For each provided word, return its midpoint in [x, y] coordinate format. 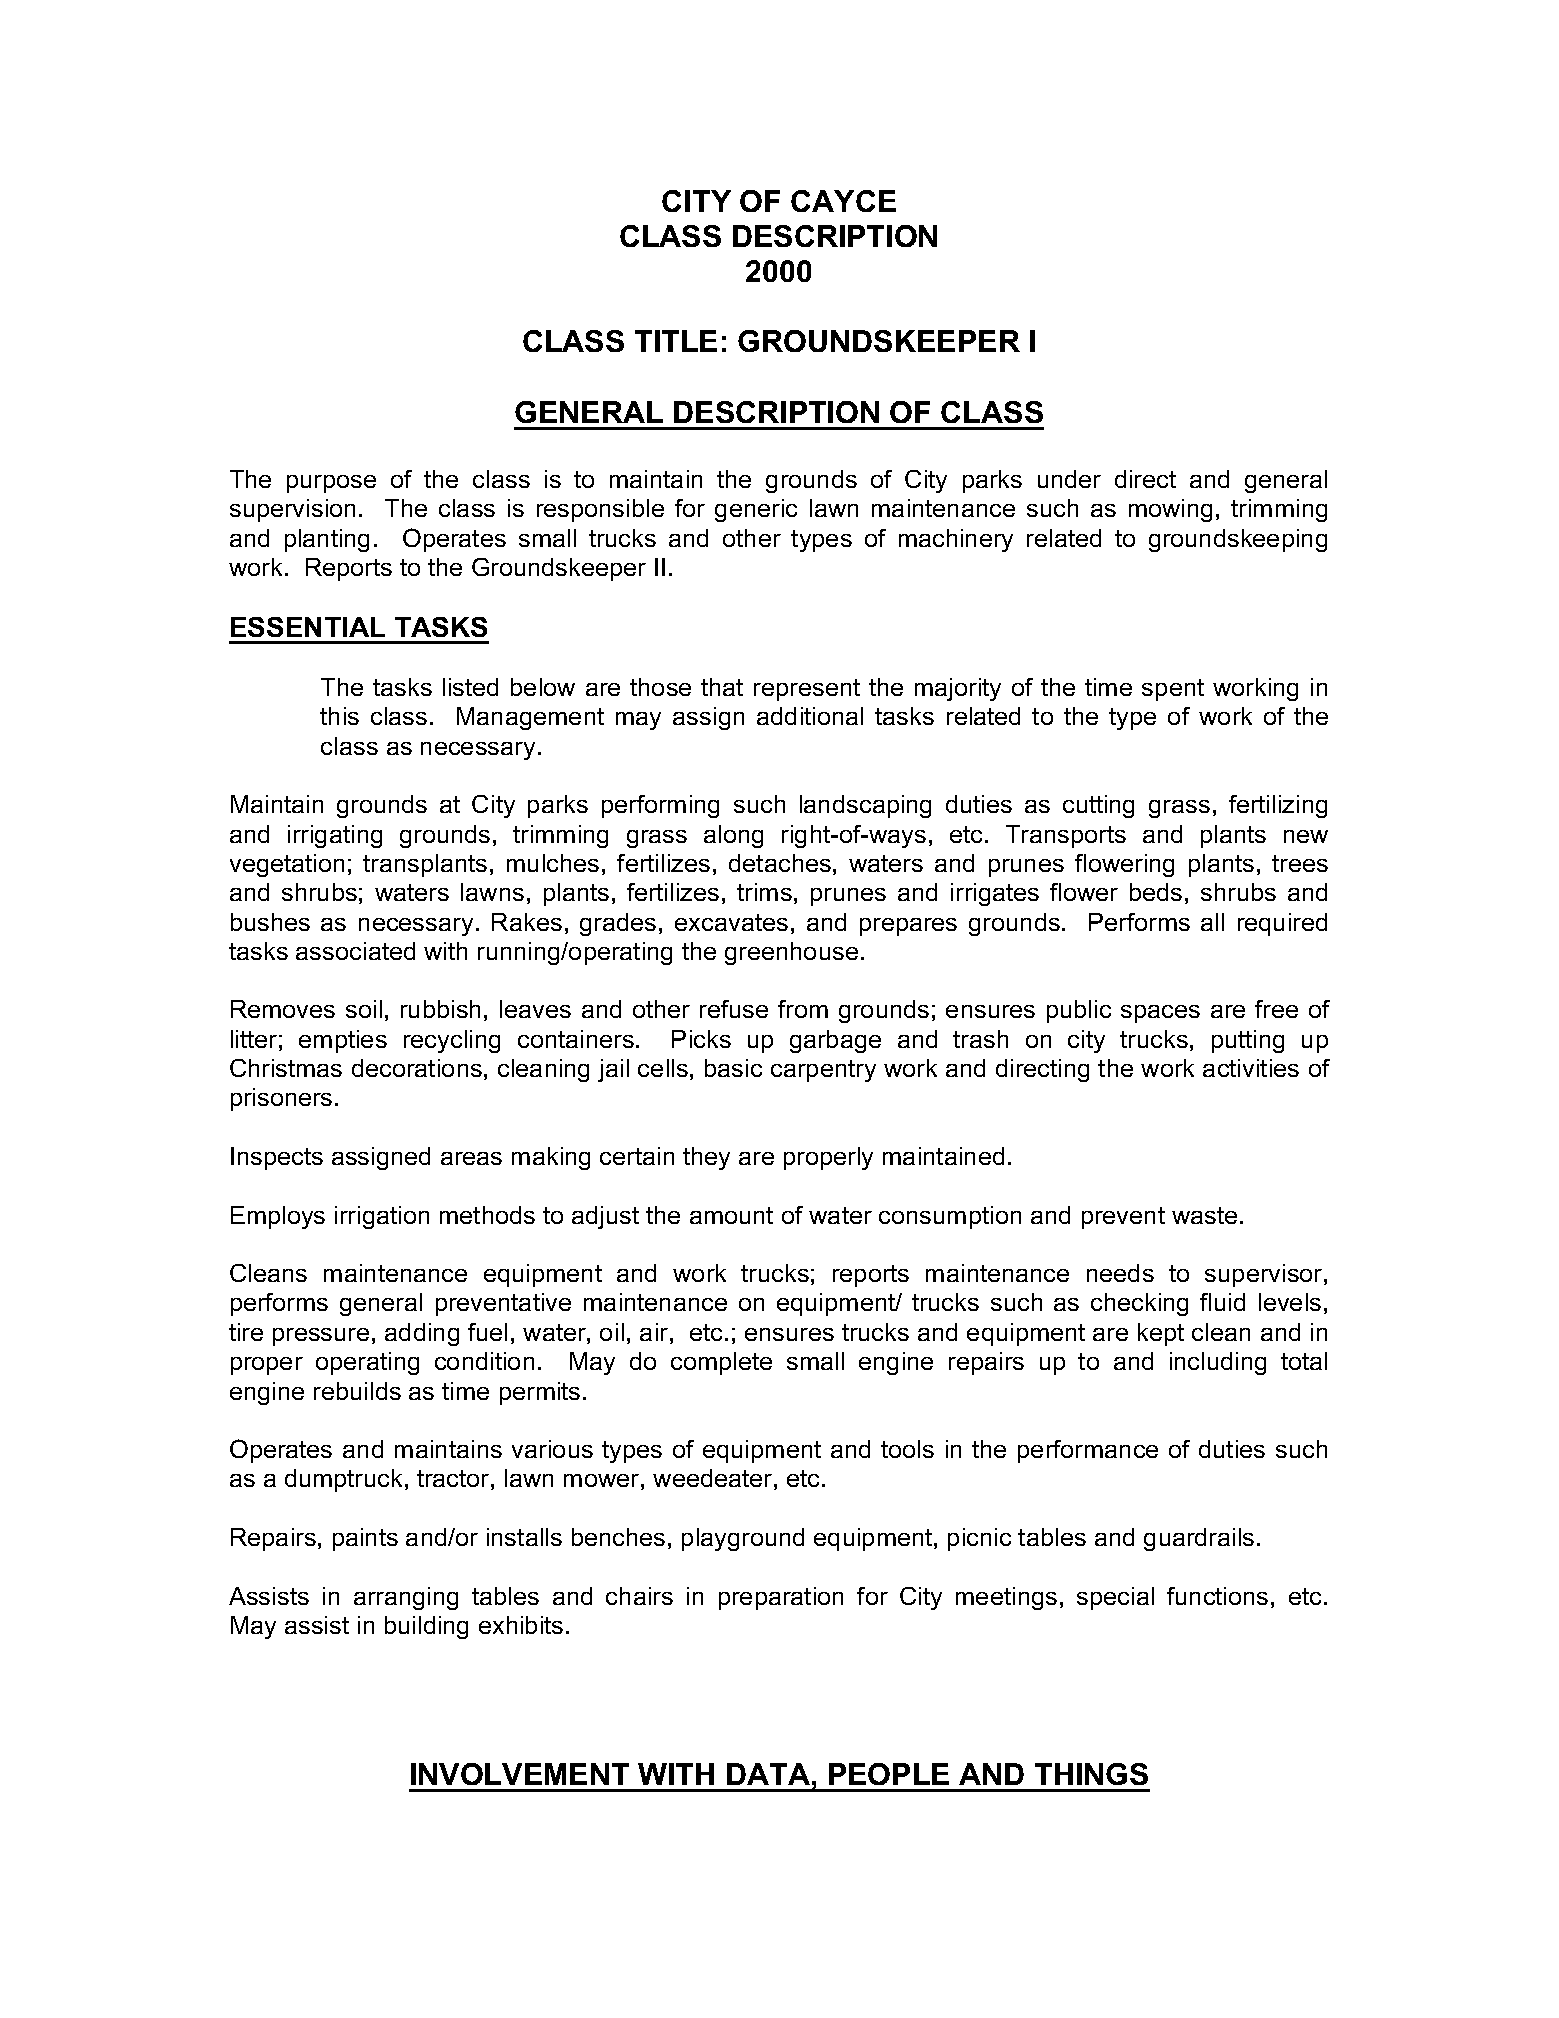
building [426, 1627]
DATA [768, 1774]
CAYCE [843, 201]
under [1069, 479]
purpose [331, 484]
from [803, 1009]
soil [364, 1009]
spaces [1160, 1014]
